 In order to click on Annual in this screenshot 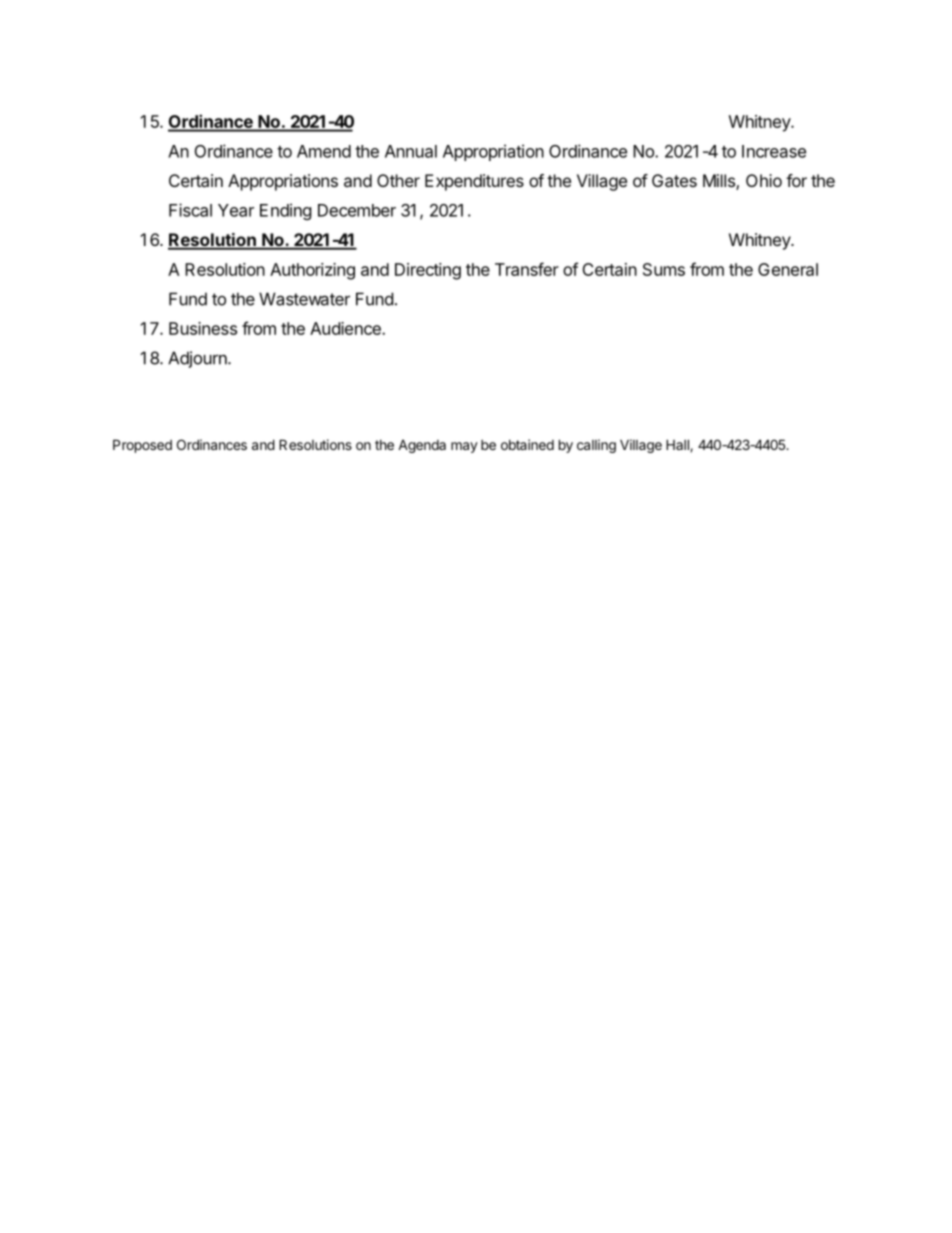, I will do `click(411, 151)`.
